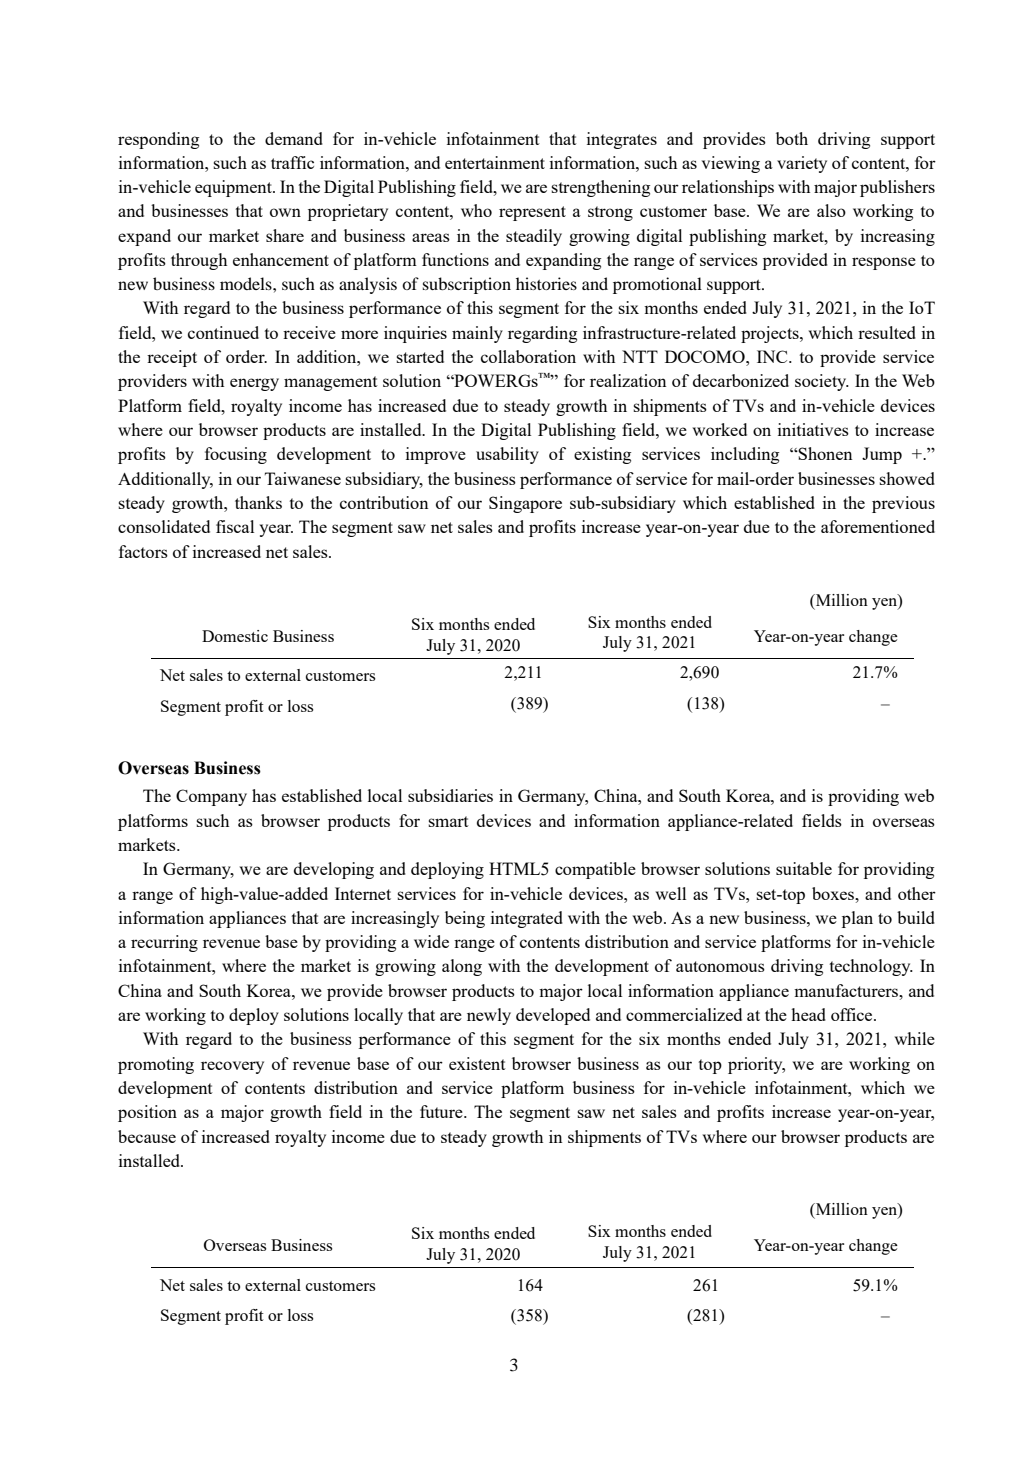  What do you see at coordinates (878, 526) in the screenshot?
I see `aforementioned` at bounding box center [878, 526].
